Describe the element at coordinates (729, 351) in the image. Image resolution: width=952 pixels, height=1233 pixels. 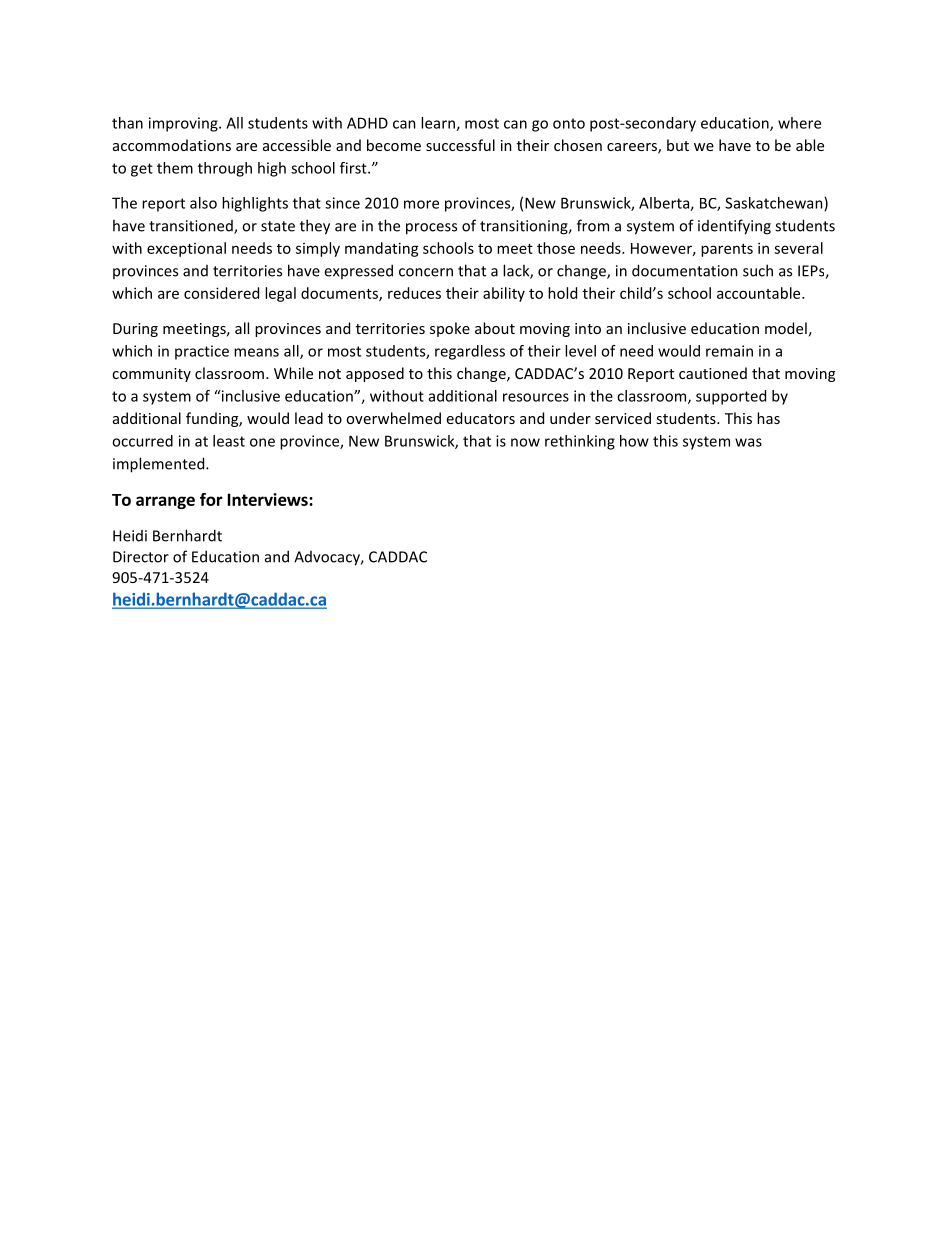
I see `remain` at that location.
